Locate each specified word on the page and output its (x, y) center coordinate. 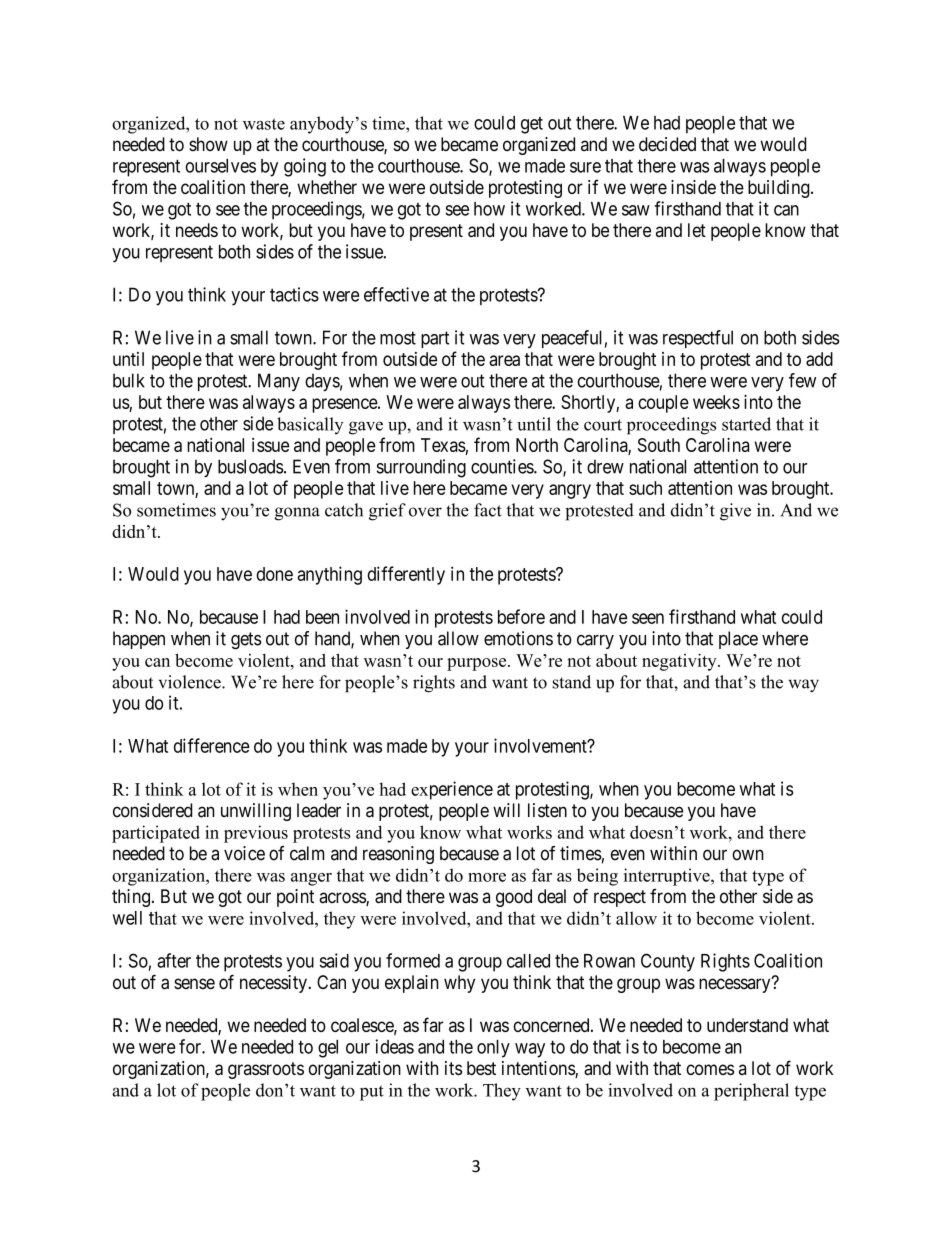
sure (585, 167)
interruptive (668, 877)
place (738, 640)
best (481, 1068)
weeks (716, 402)
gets (246, 641)
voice (244, 853)
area (504, 360)
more (487, 877)
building (780, 189)
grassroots (266, 1070)
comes (710, 1069)
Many (279, 382)
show (208, 144)
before (521, 616)
